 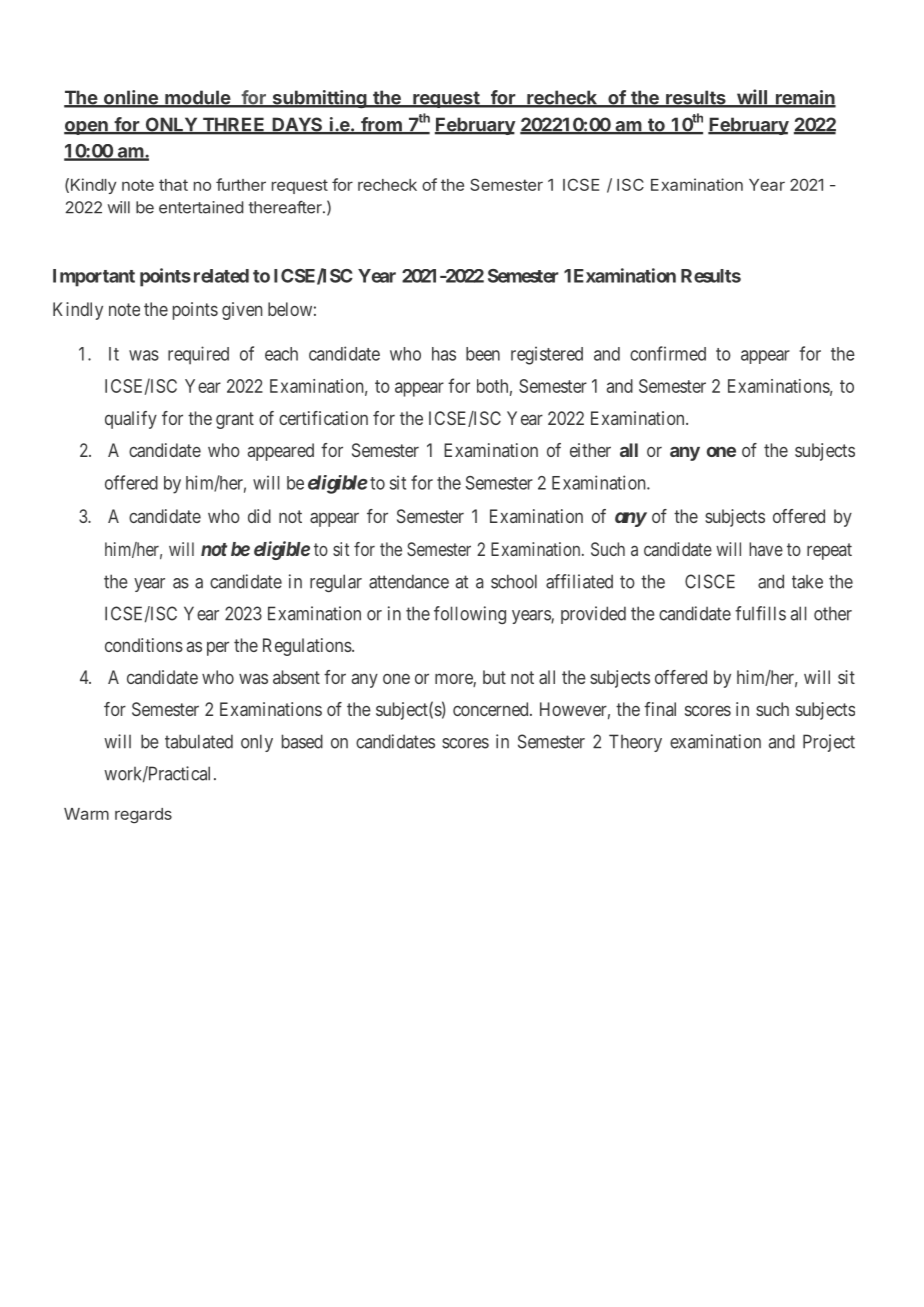 I want to click on have, so click(x=766, y=549).
